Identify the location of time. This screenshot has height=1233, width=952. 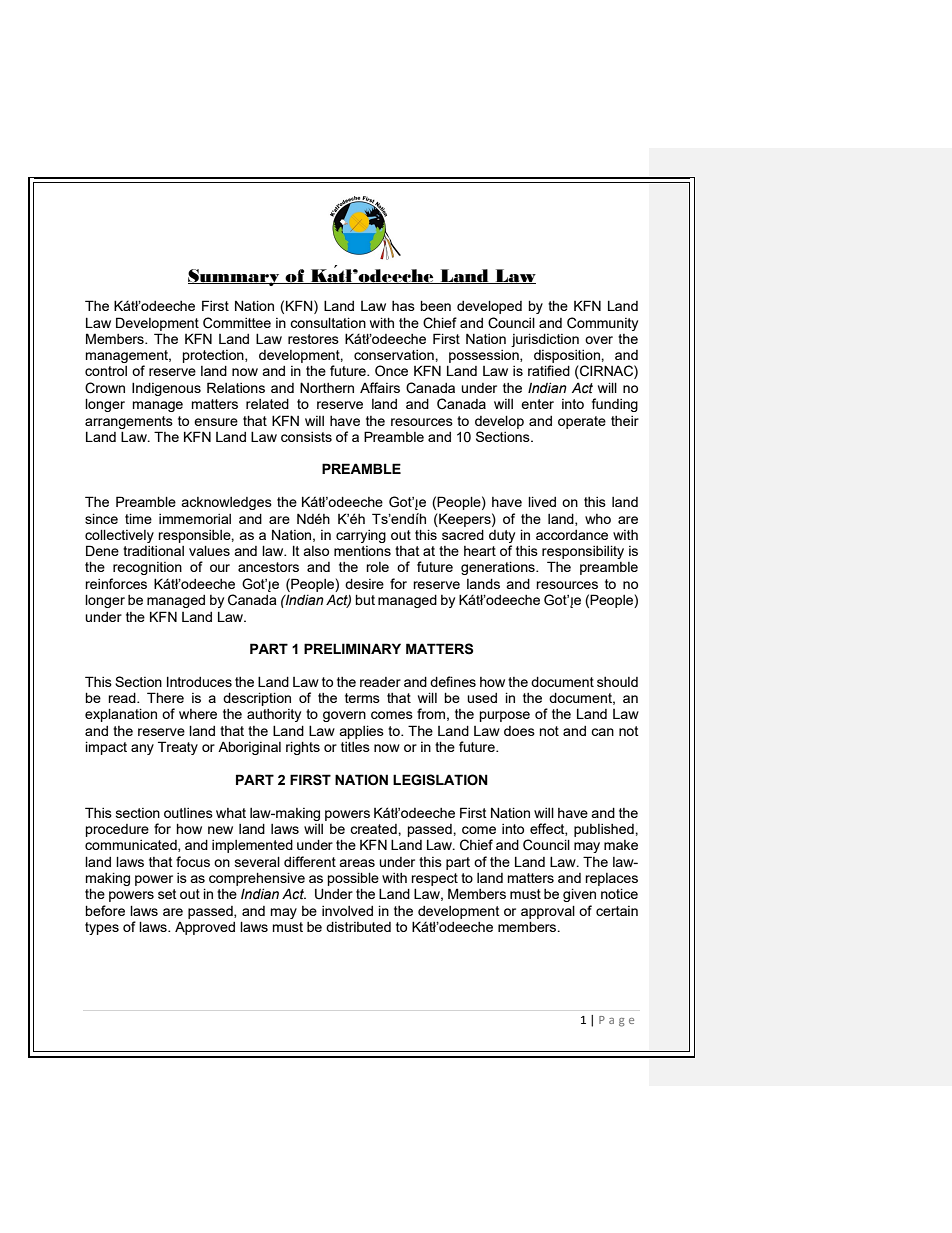
(138, 518).
